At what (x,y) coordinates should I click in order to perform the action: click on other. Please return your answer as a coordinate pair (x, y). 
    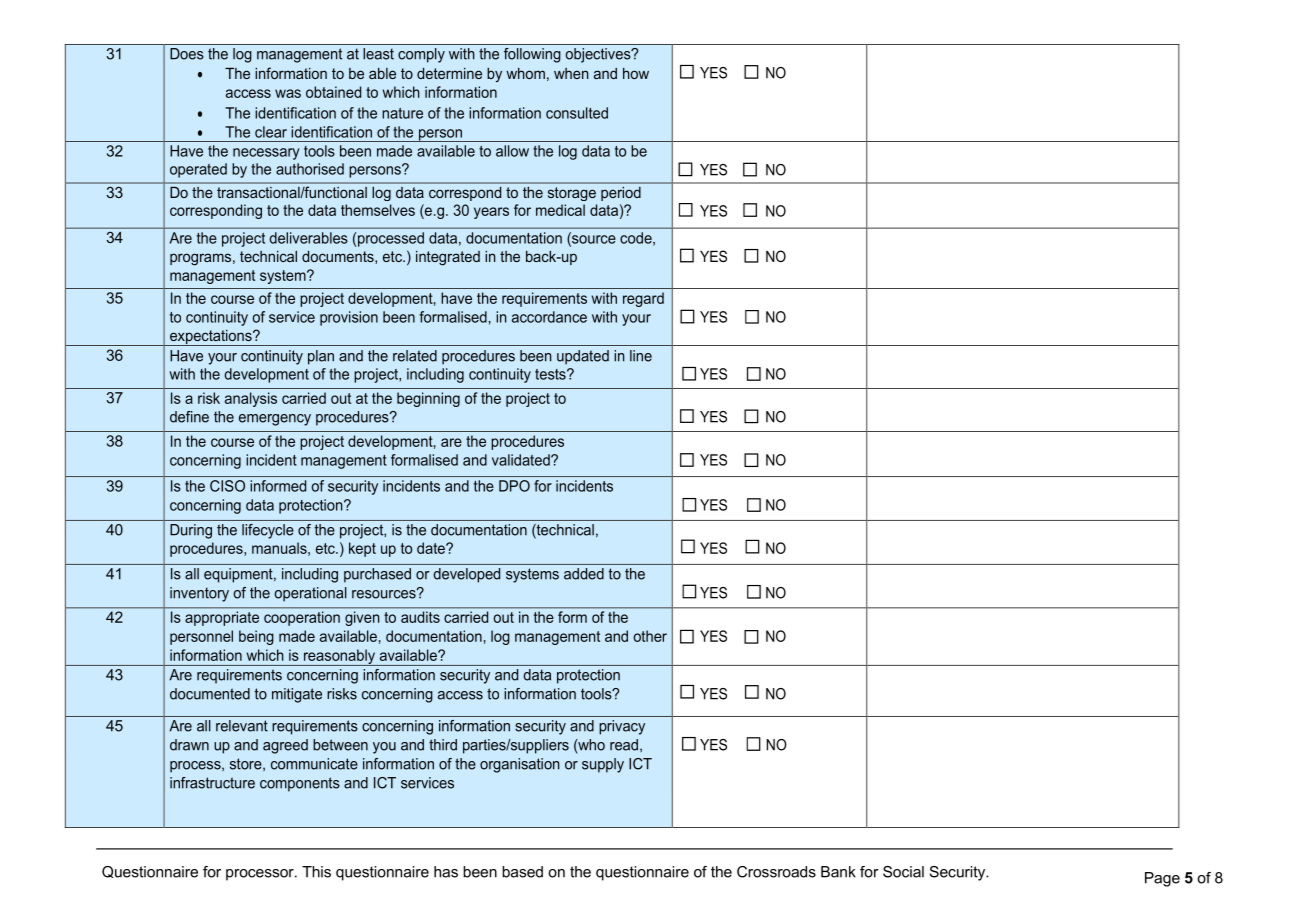
    Looking at the image, I should click on (650, 636).
